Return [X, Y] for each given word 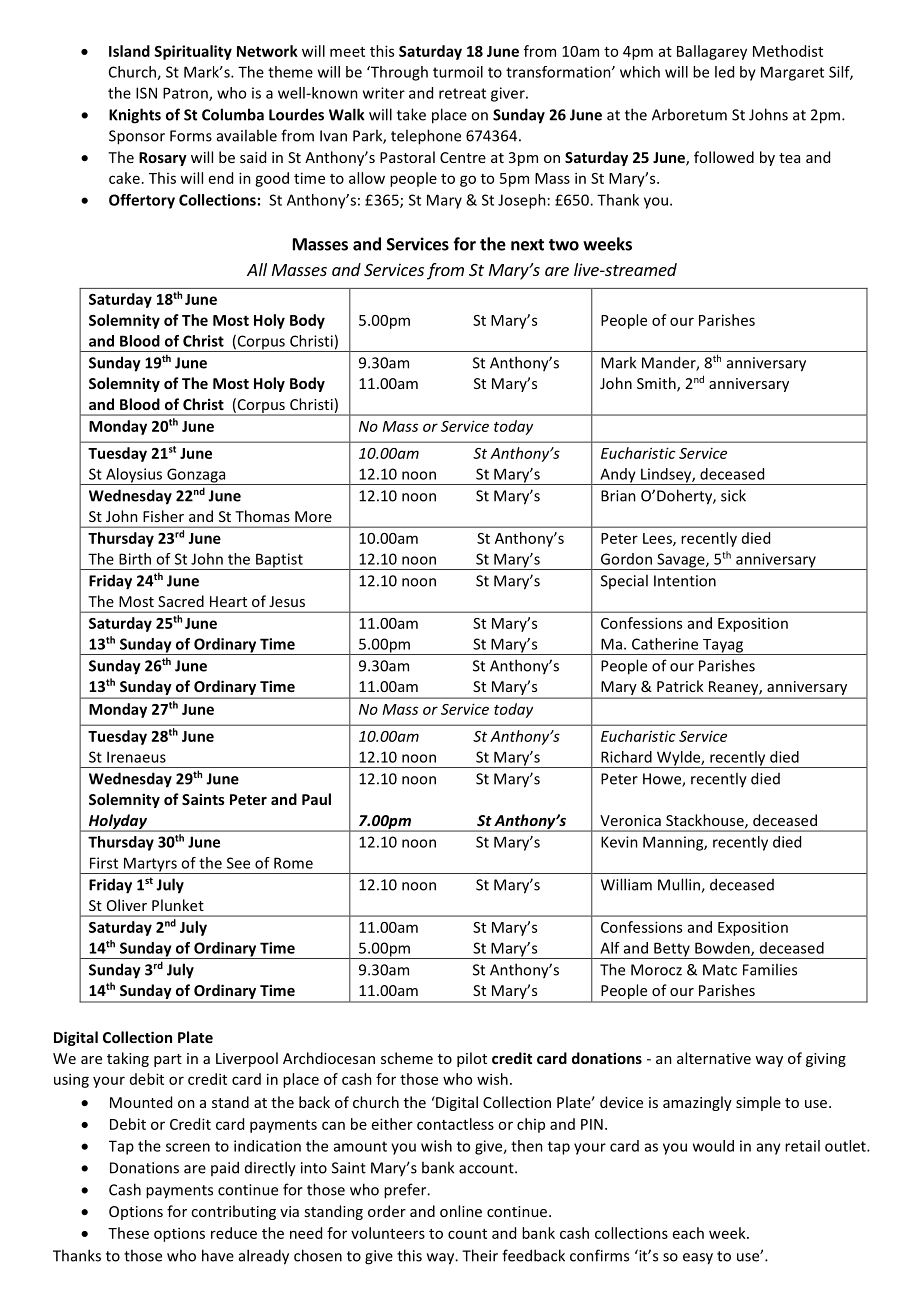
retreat [462, 93]
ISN [146, 93]
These [128, 1233]
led [724, 72]
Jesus [287, 601]
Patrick [680, 686]
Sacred [181, 601]
